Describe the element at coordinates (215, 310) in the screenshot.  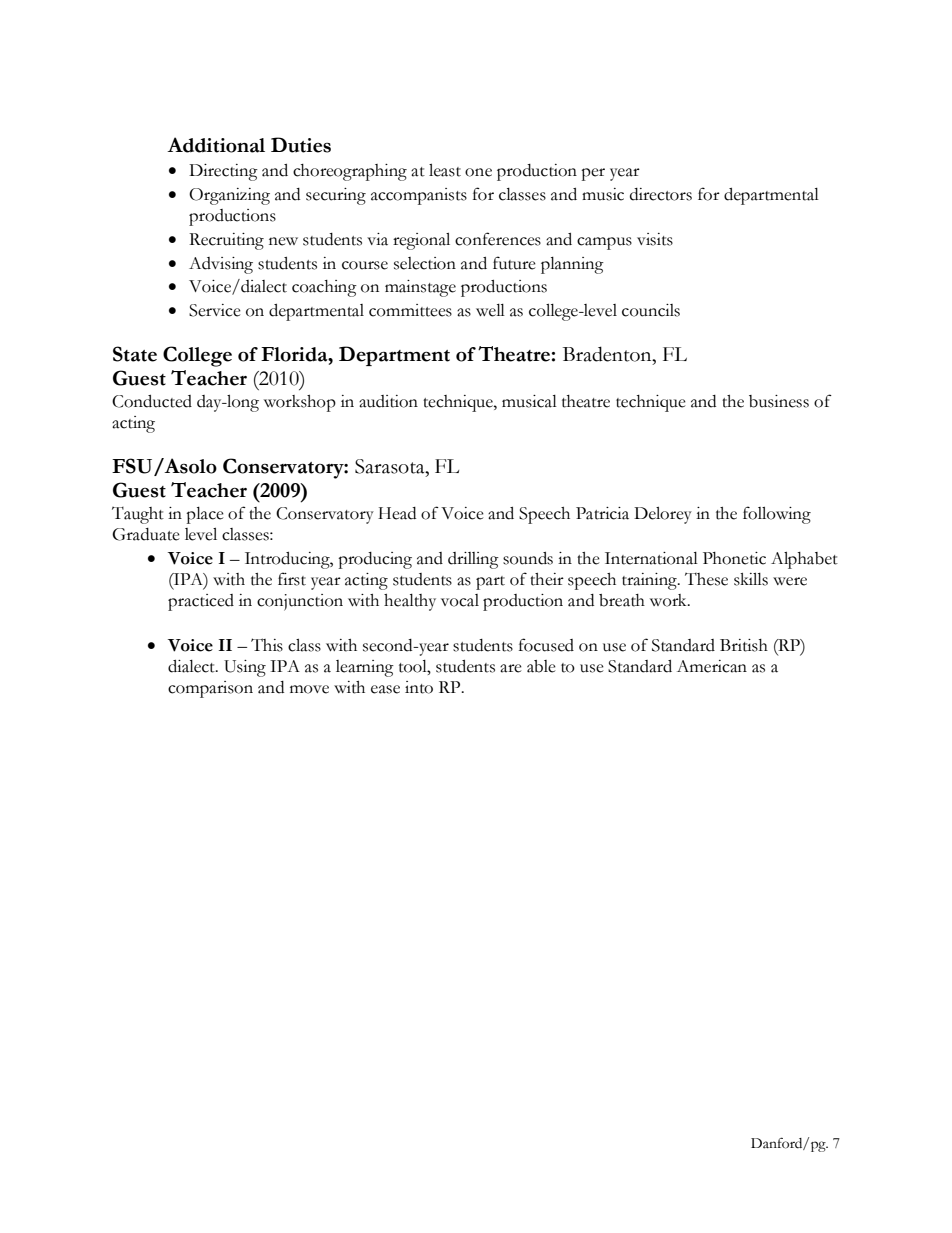
I see `Service` at that location.
